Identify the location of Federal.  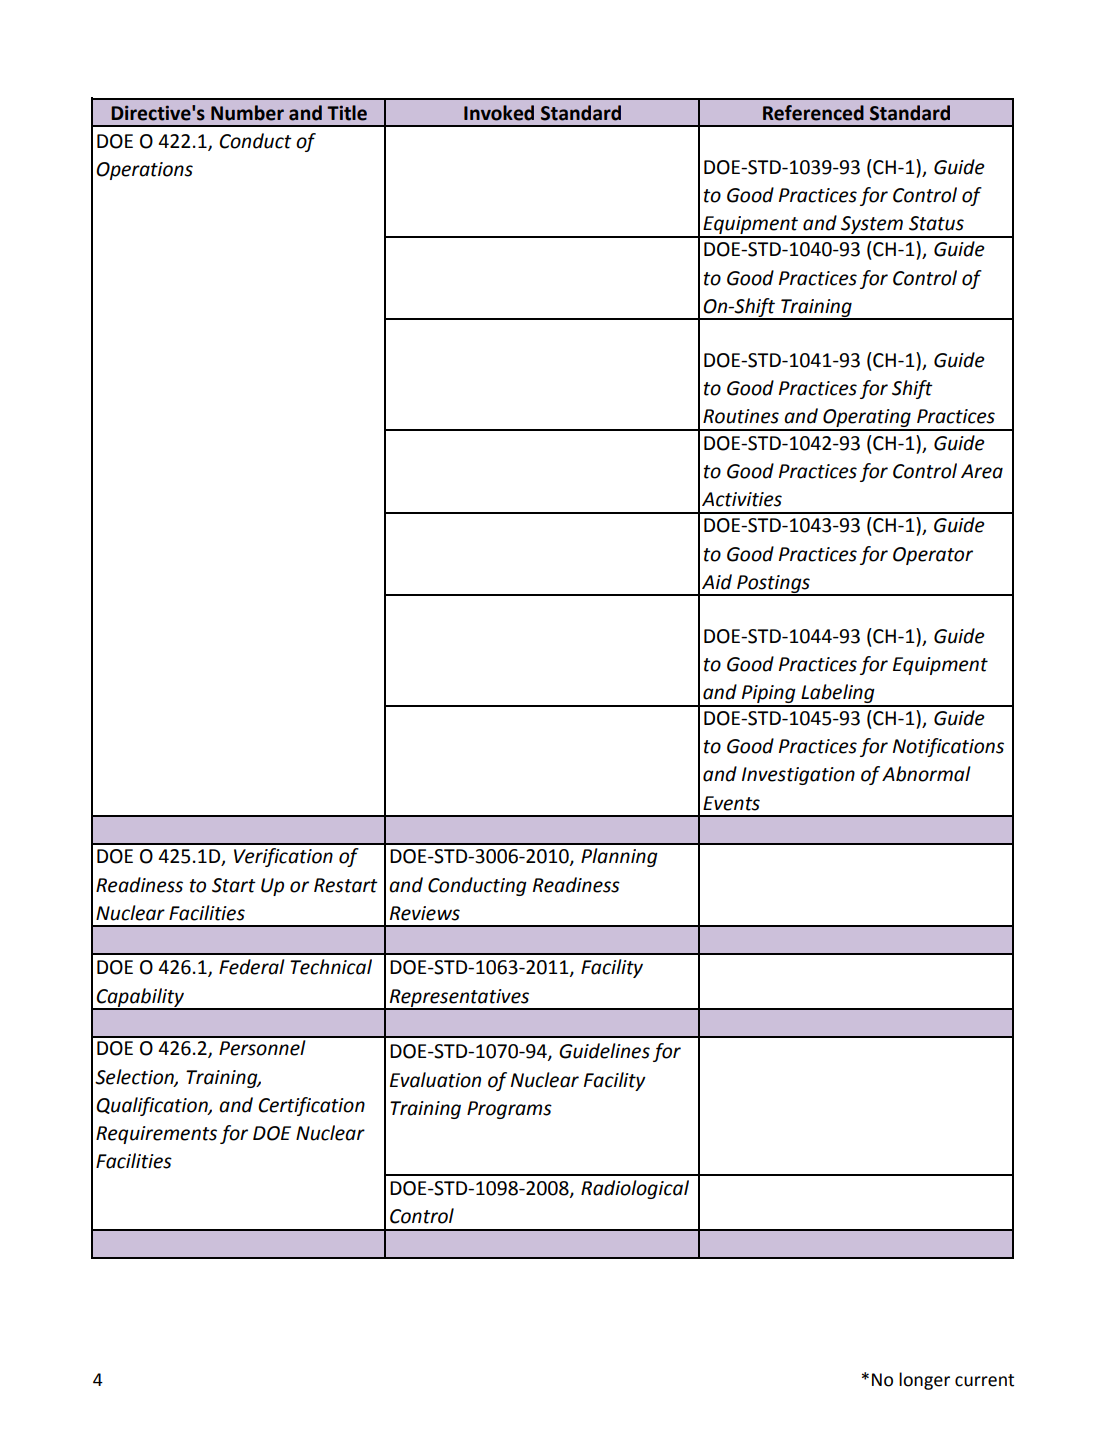
(252, 967).
